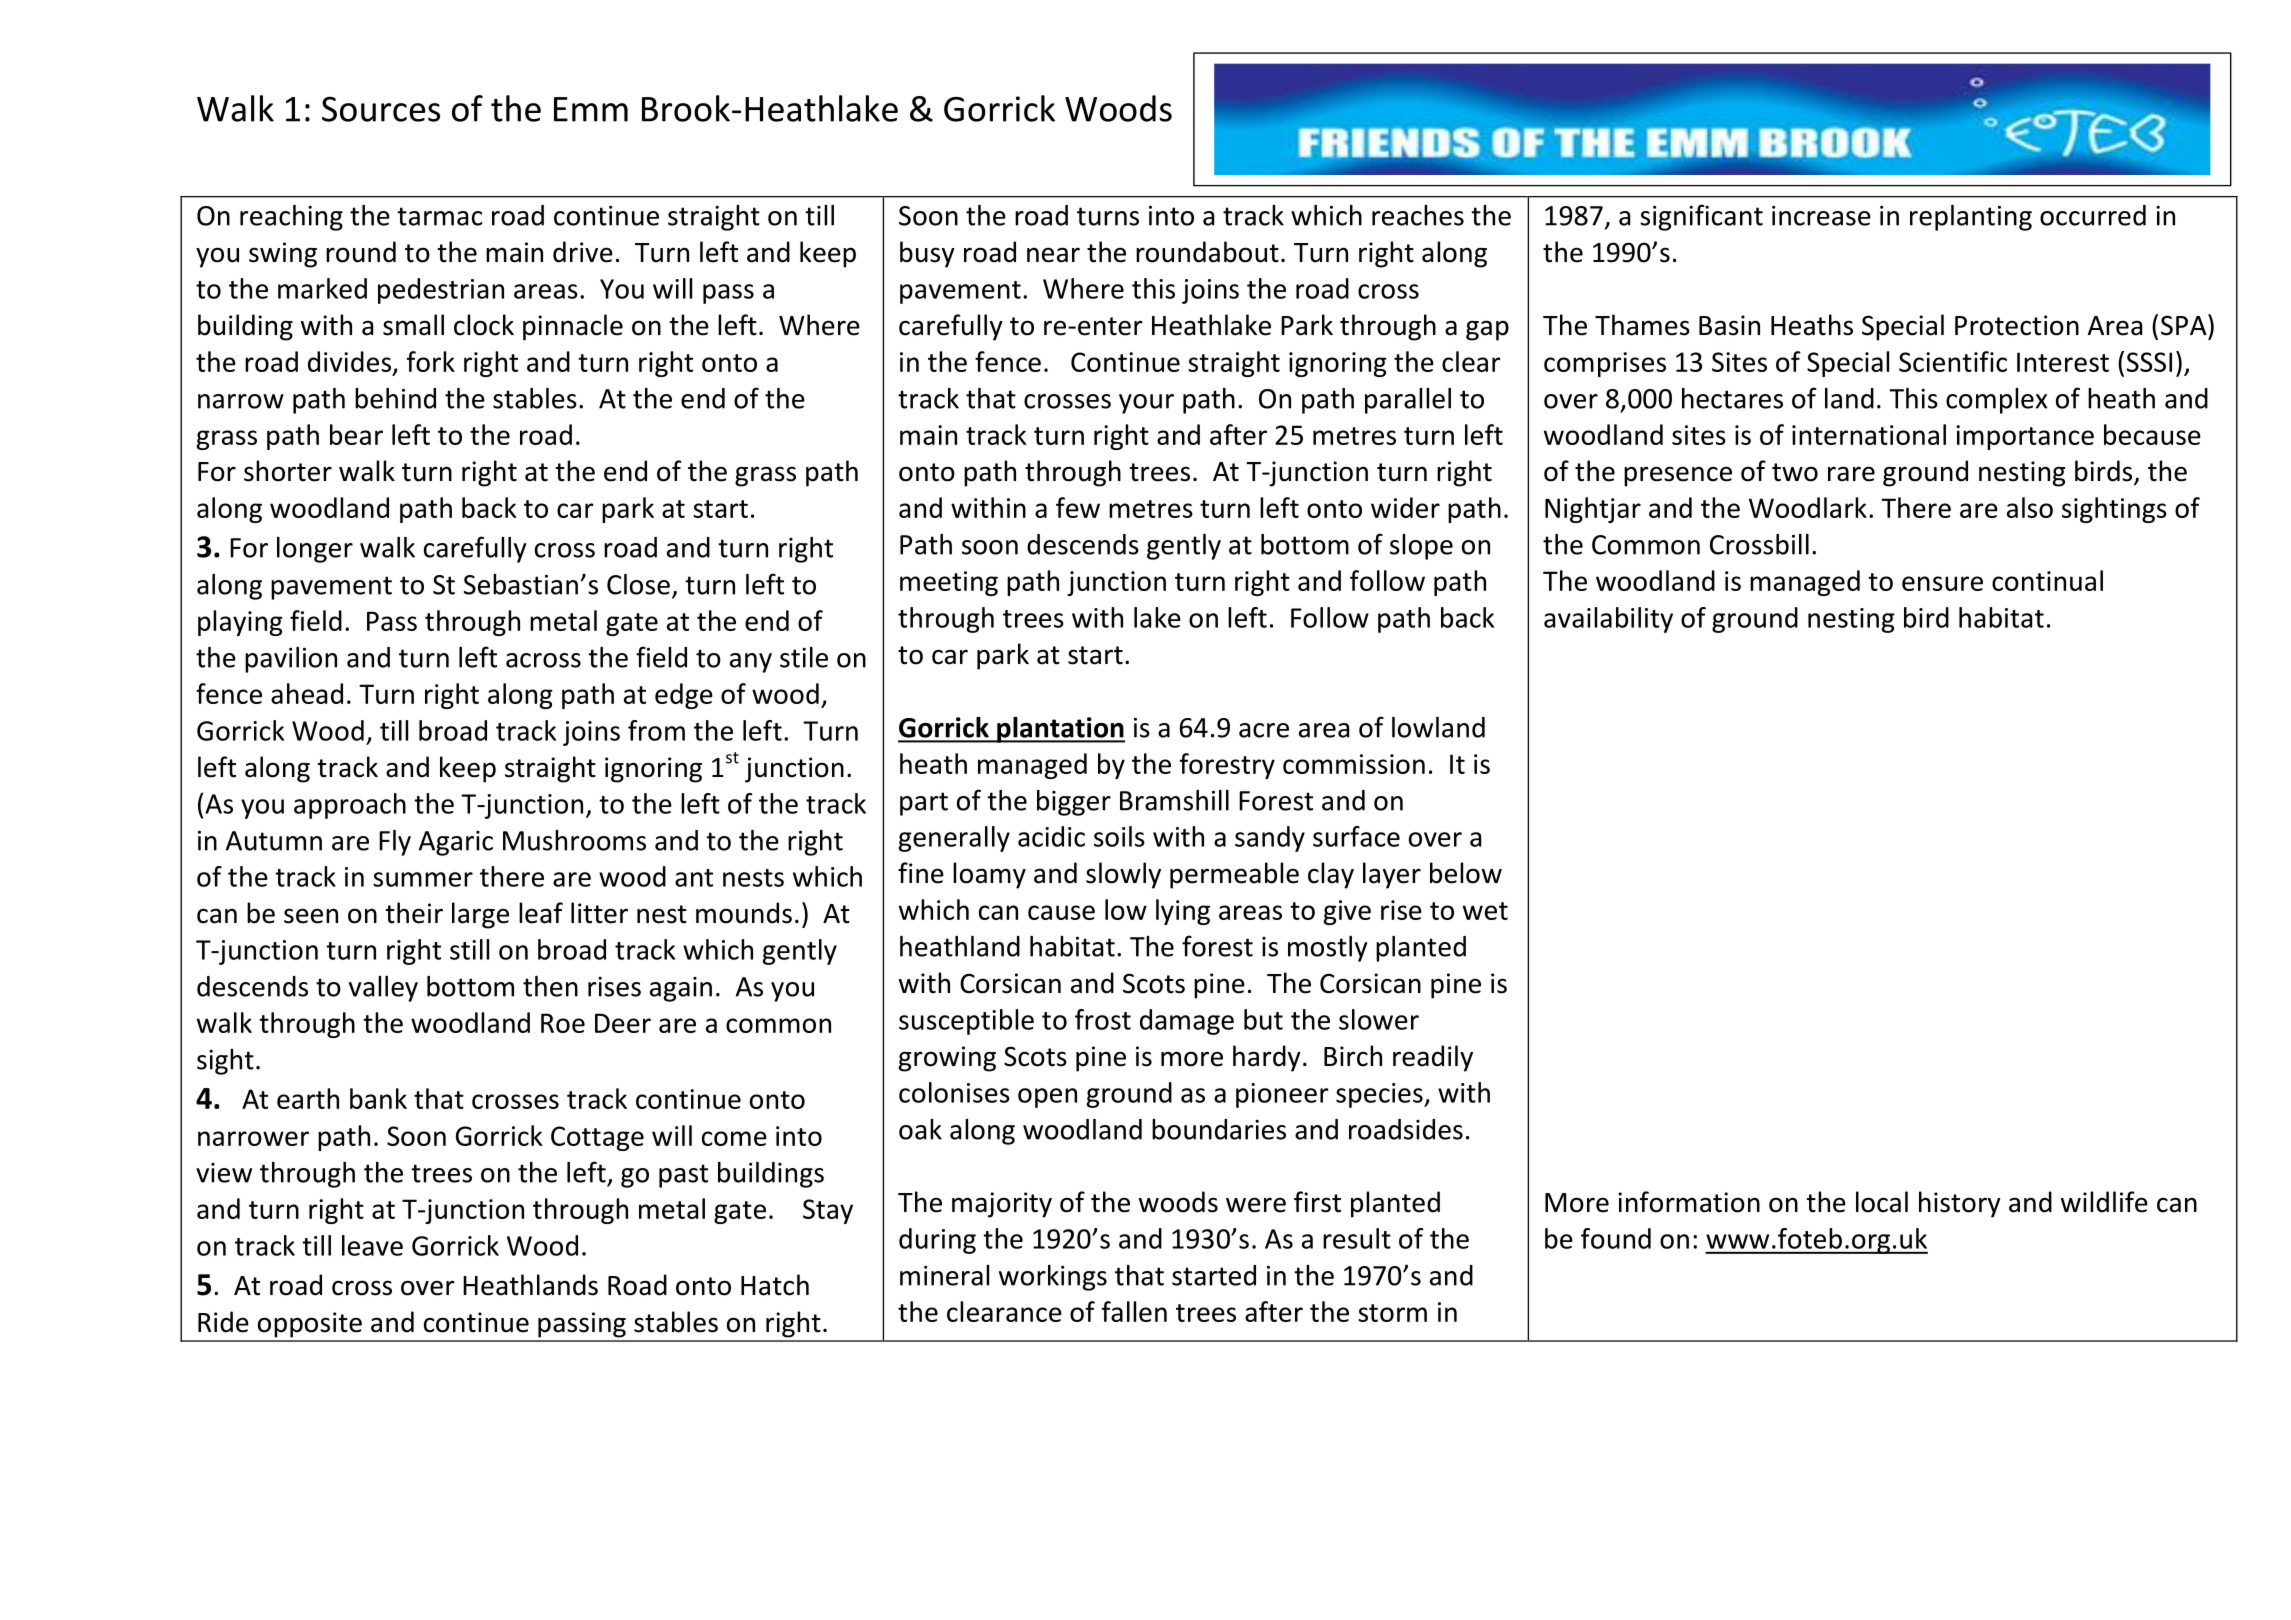 The image size is (2291, 1620). I want to click on sandy, so click(1270, 839).
